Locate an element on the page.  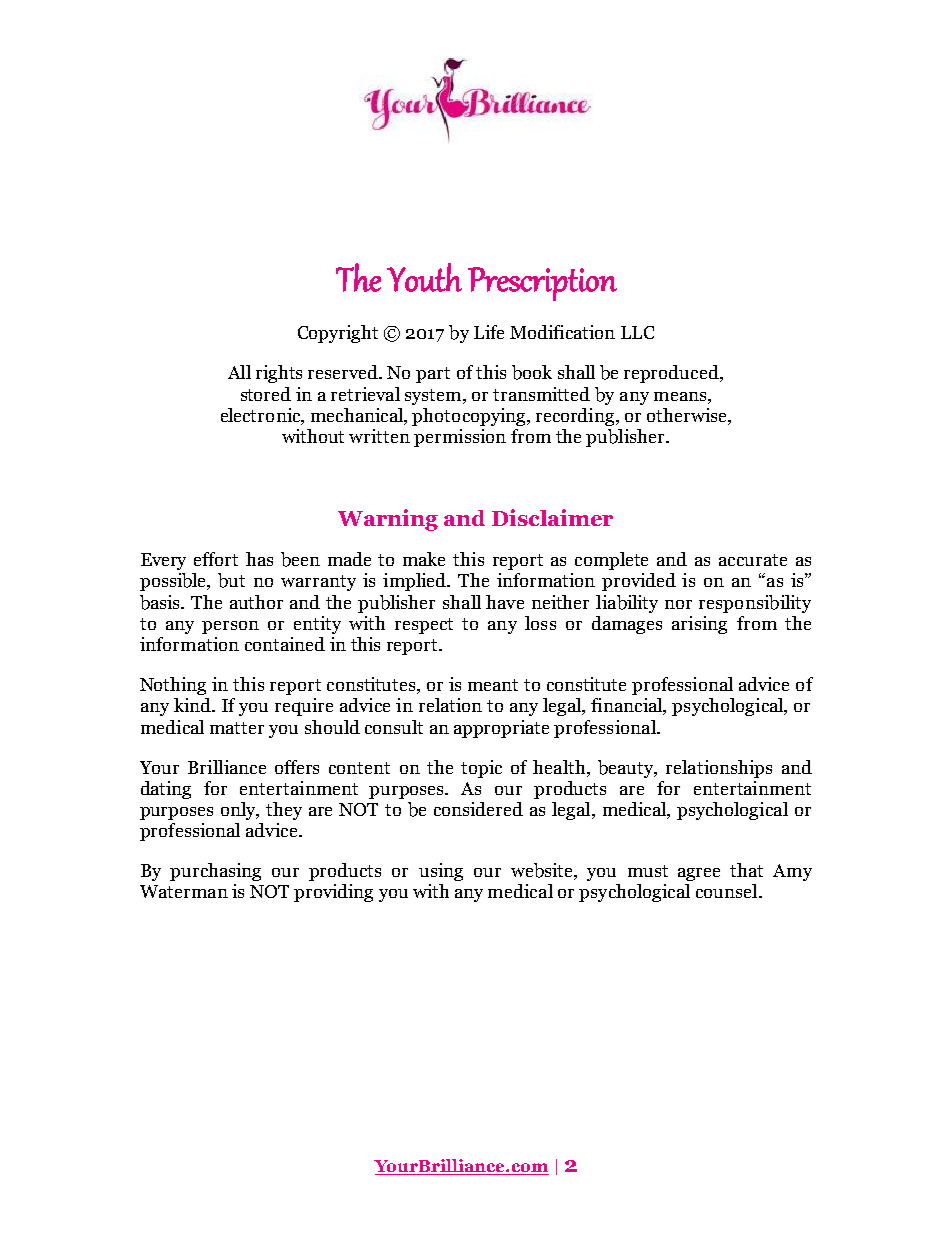
using is located at coordinates (441, 872).
